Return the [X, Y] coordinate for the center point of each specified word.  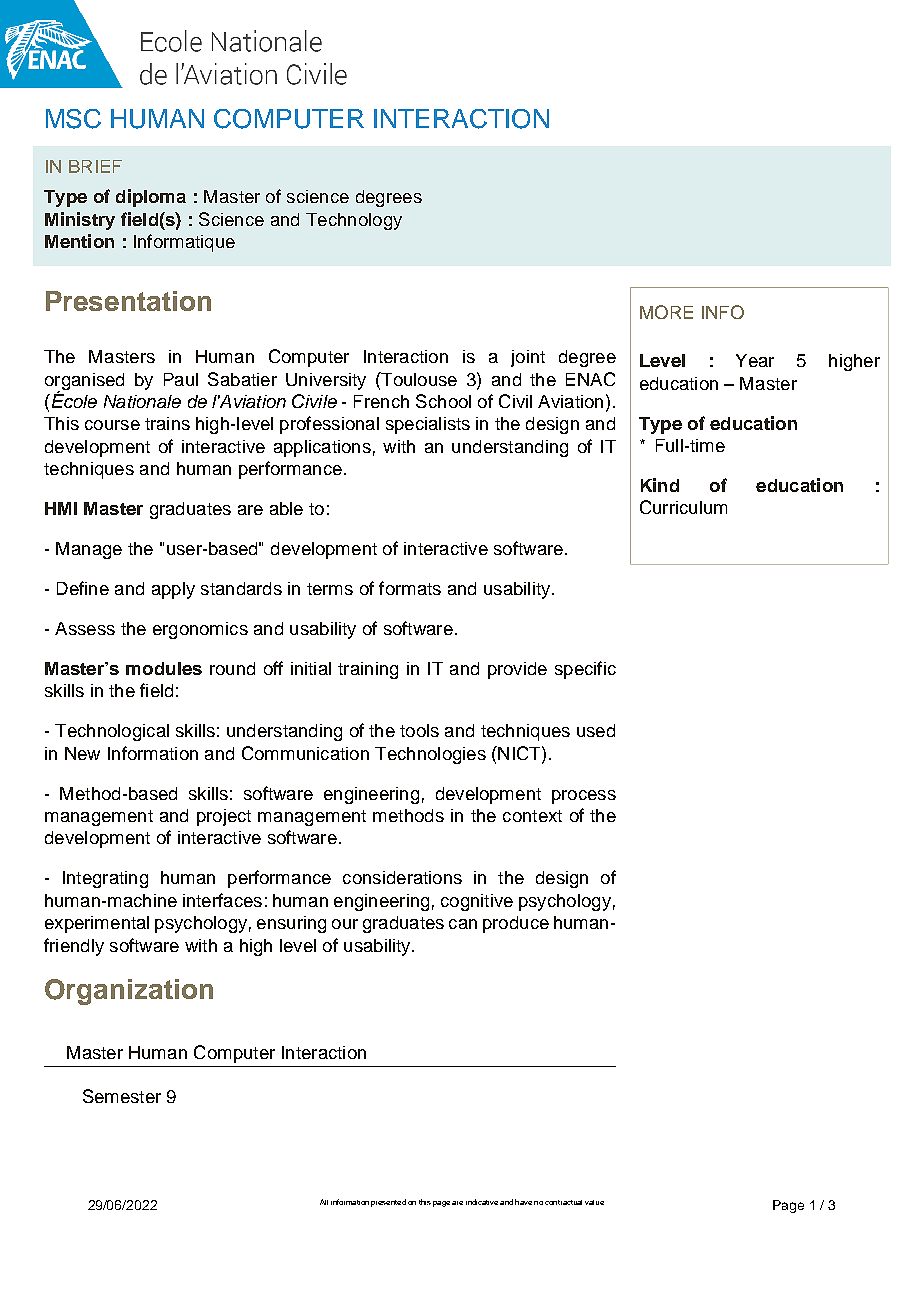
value [594, 1202]
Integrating [105, 879]
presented [388, 1203]
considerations [402, 877]
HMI [61, 508]
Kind [660, 485]
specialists [428, 425]
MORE [666, 312]
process [584, 797]
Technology [354, 221]
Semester [122, 1096]
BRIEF [95, 166]
